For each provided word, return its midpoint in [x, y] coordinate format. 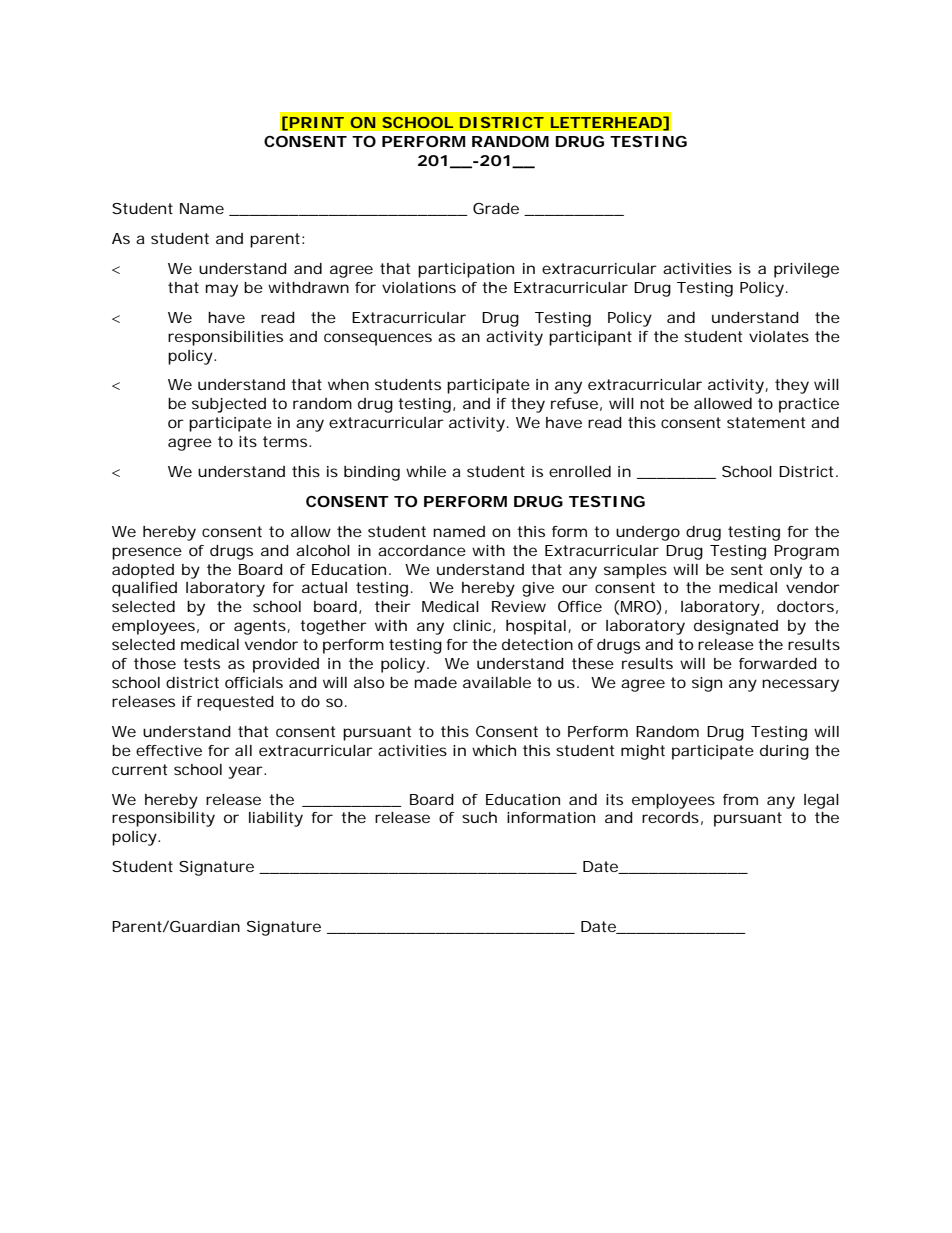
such [479, 817]
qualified [144, 589]
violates [779, 336]
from [740, 799]
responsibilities [225, 338]
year [246, 772]
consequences [378, 339]
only [786, 571]
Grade [496, 208]
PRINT [317, 122]
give [538, 589]
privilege [806, 270]
